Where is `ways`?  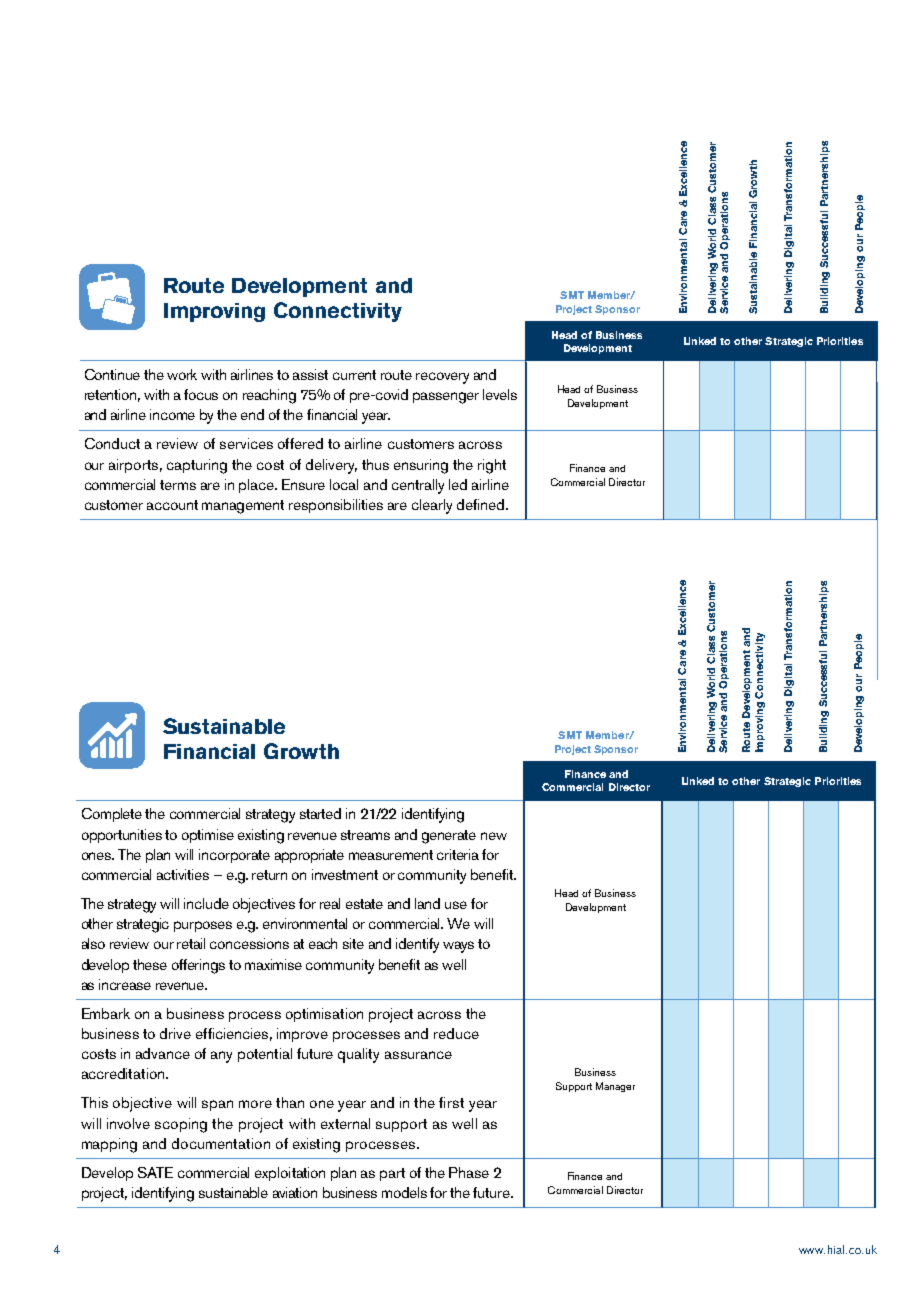
ways is located at coordinates (458, 947).
